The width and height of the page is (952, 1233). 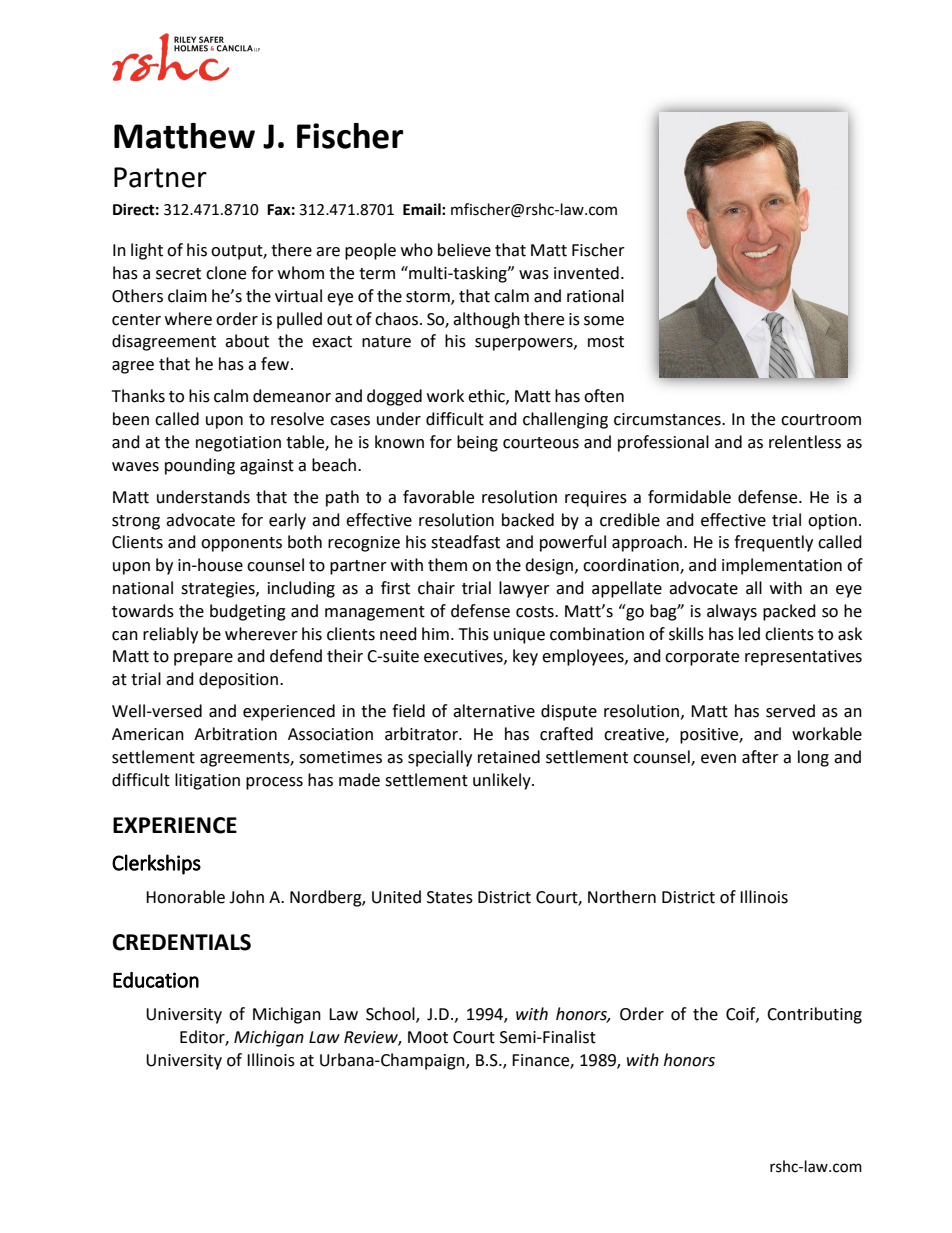 What do you see at coordinates (782, 566) in the page?
I see `implementation` at bounding box center [782, 566].
